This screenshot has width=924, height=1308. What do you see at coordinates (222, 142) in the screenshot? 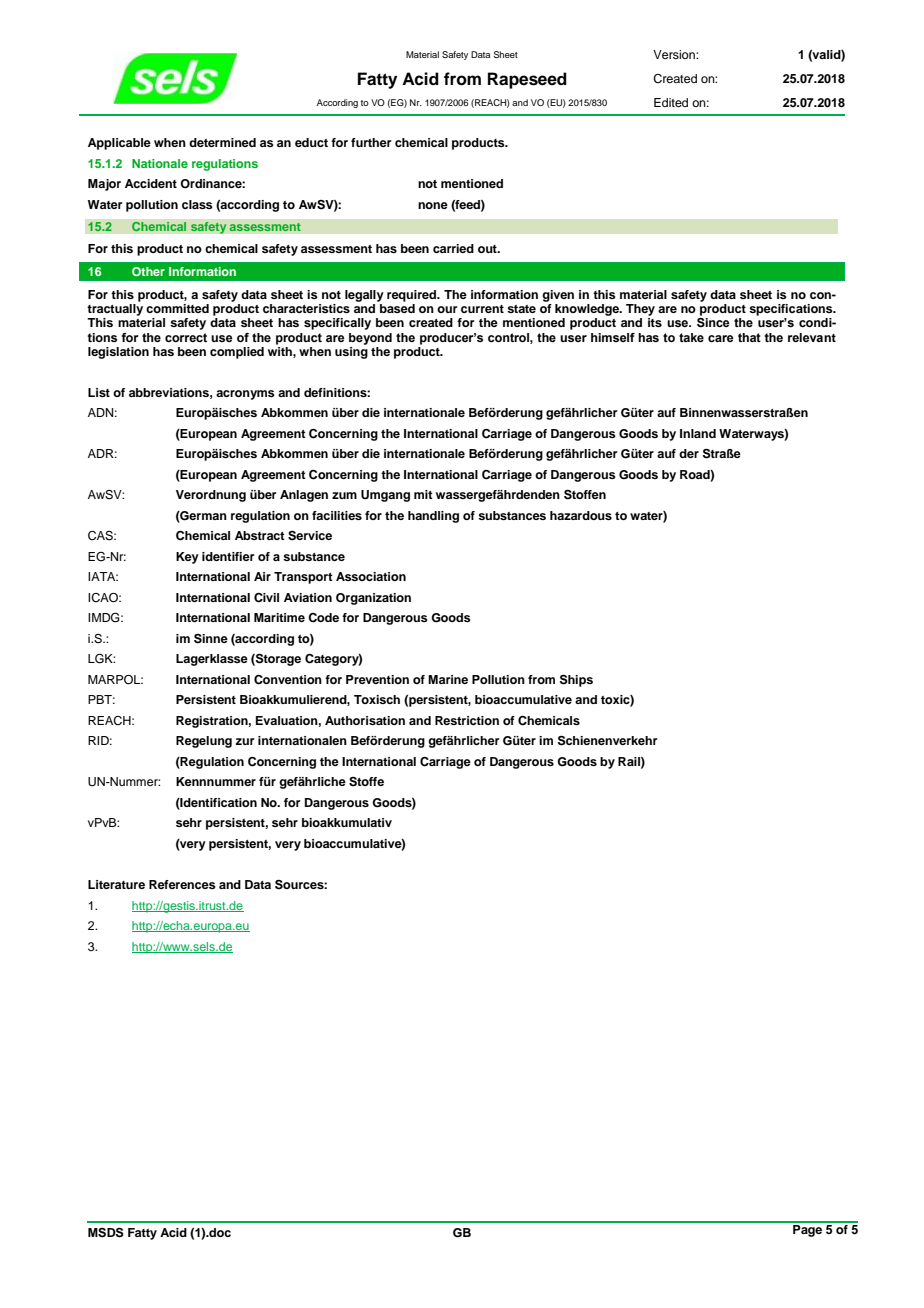
I see `determined` at bounding box center [222, 142].
